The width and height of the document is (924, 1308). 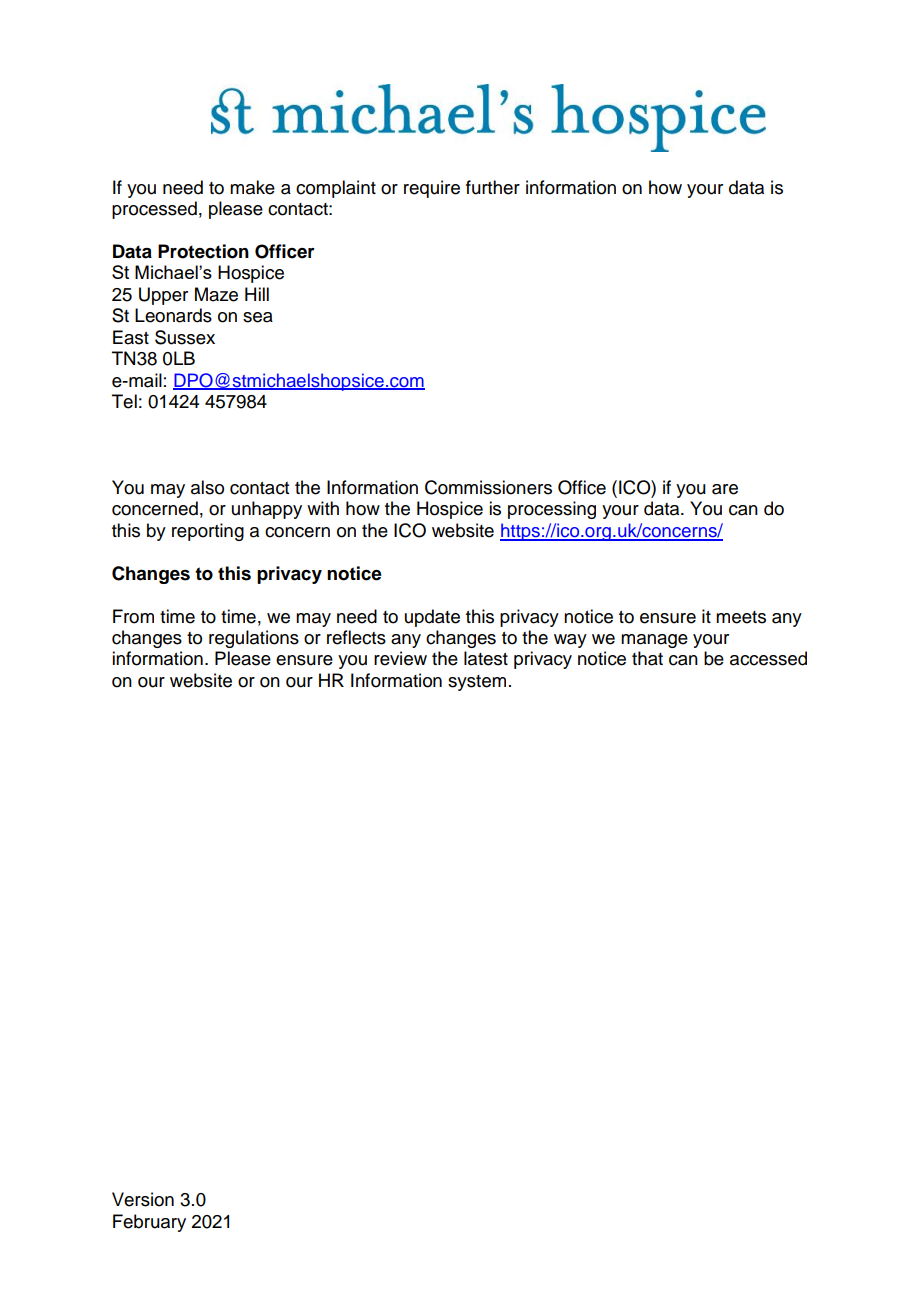 I want to click on February, so click(x=149, y=1223).
